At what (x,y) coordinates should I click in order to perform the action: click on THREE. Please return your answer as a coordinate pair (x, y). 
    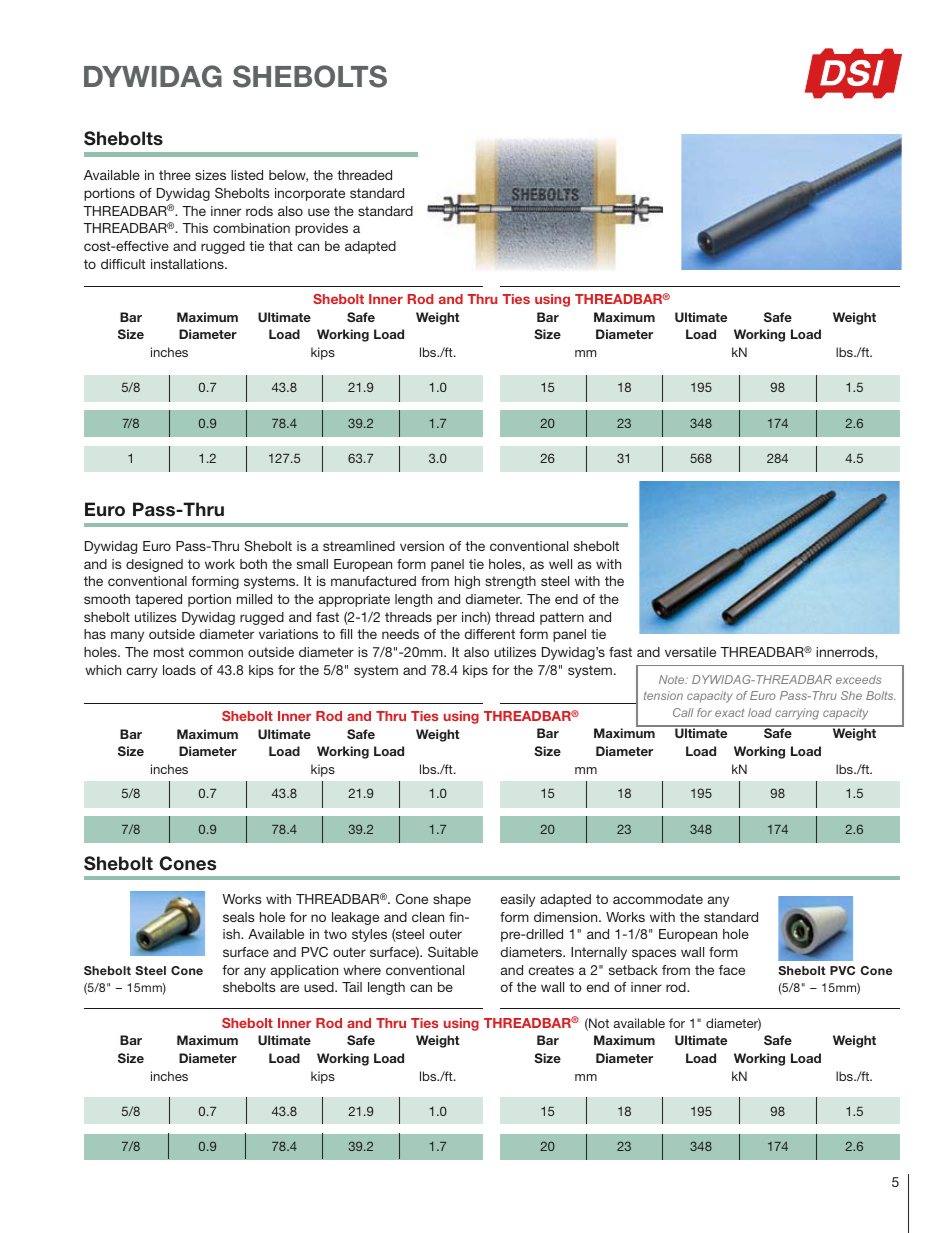
    Looking at the image, I should click on (175, 175).
